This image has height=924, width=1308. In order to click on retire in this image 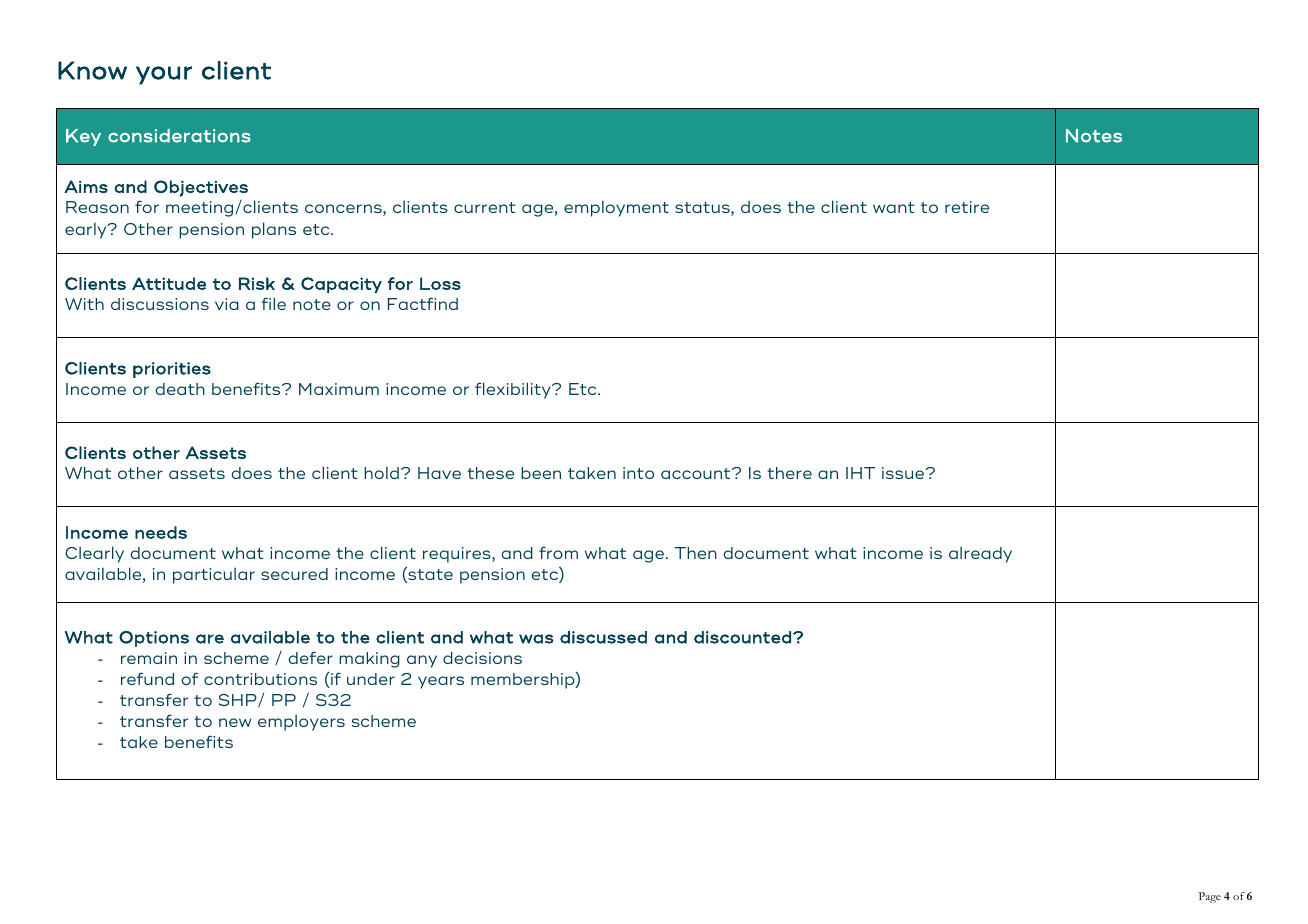, I will do `click(967, 207)`.
